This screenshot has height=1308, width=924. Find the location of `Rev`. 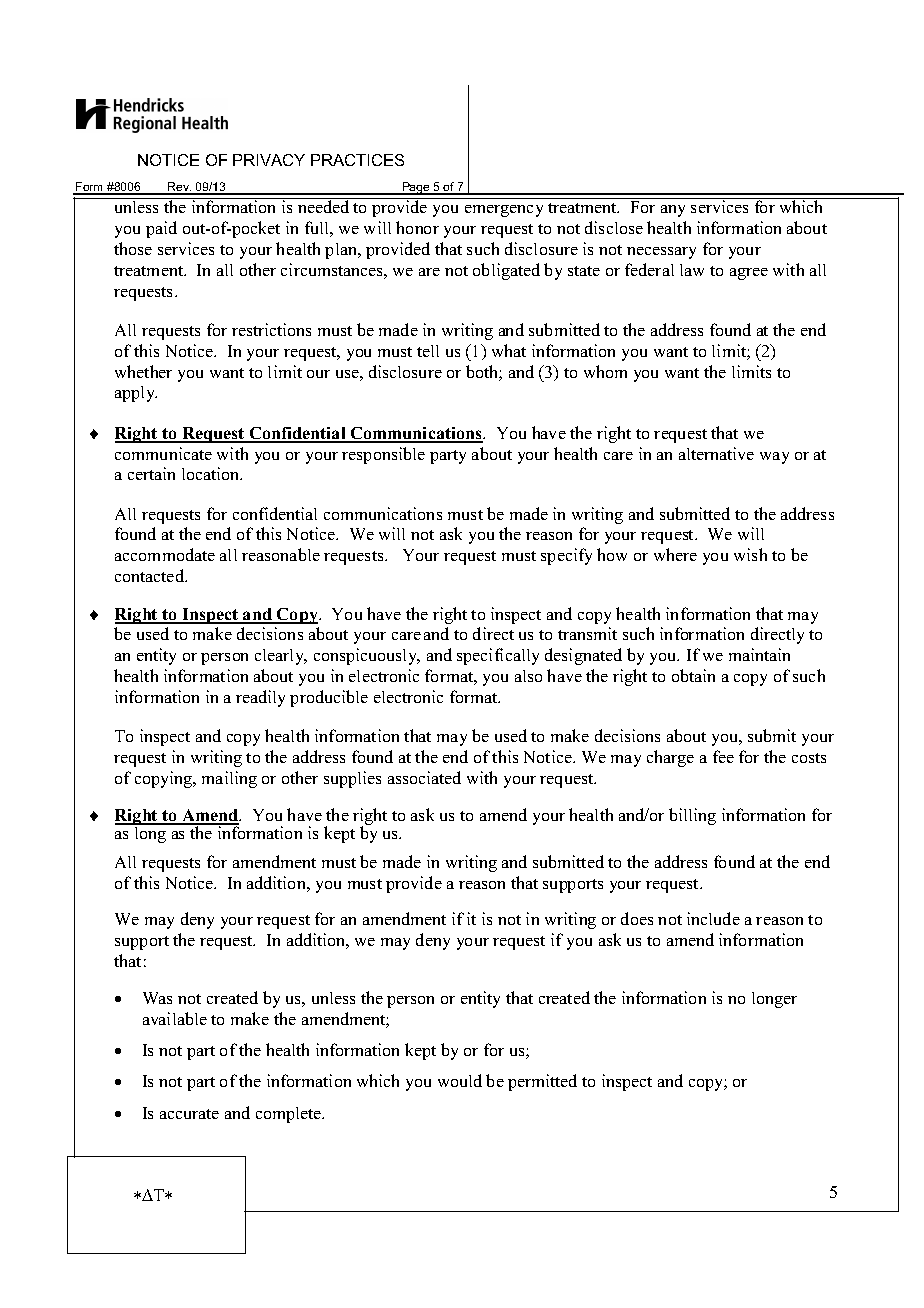

Rev is located at coordinates (178, 188).
